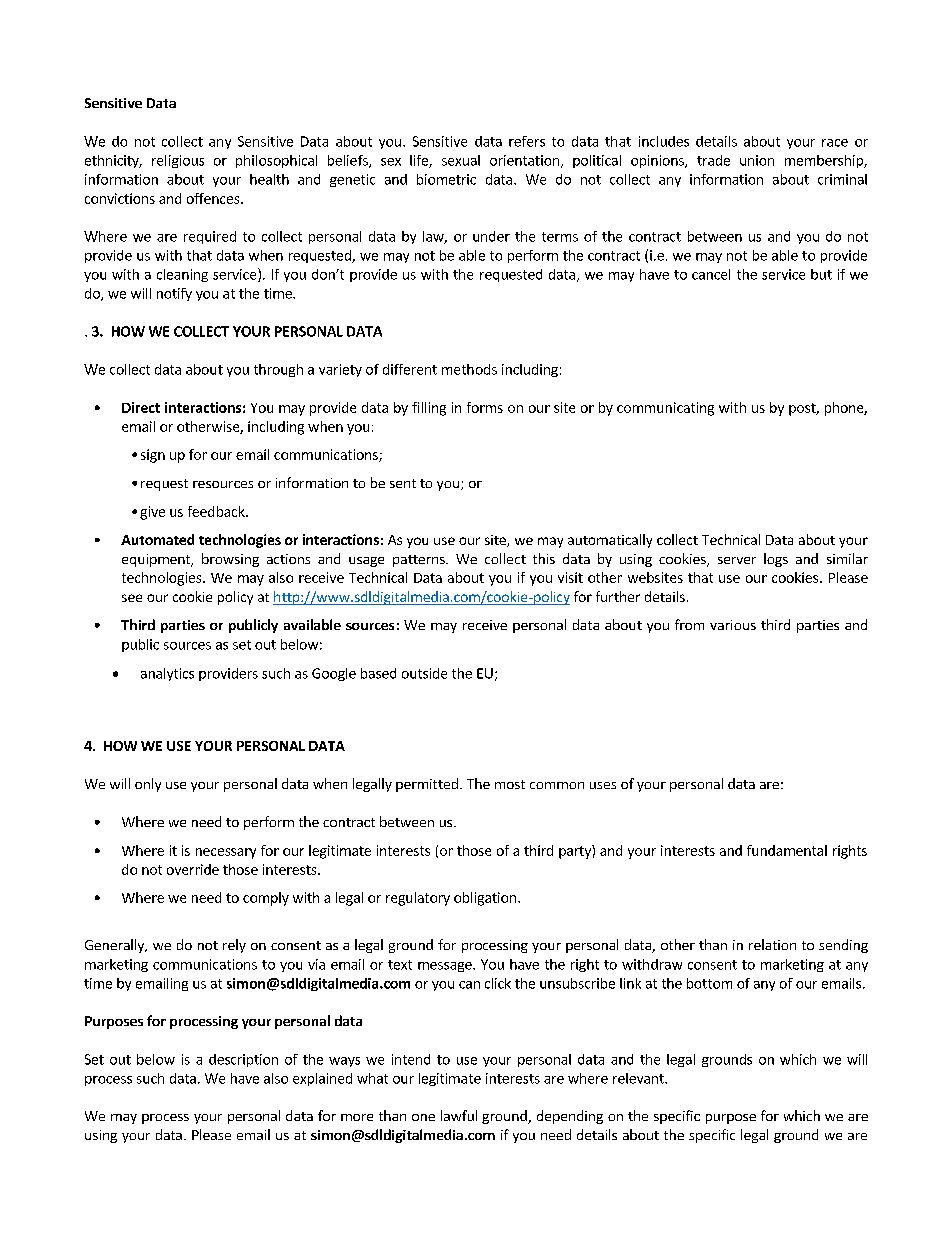  Describe the element at coordinates (510, 784) in the image. I see `most` at that location.
